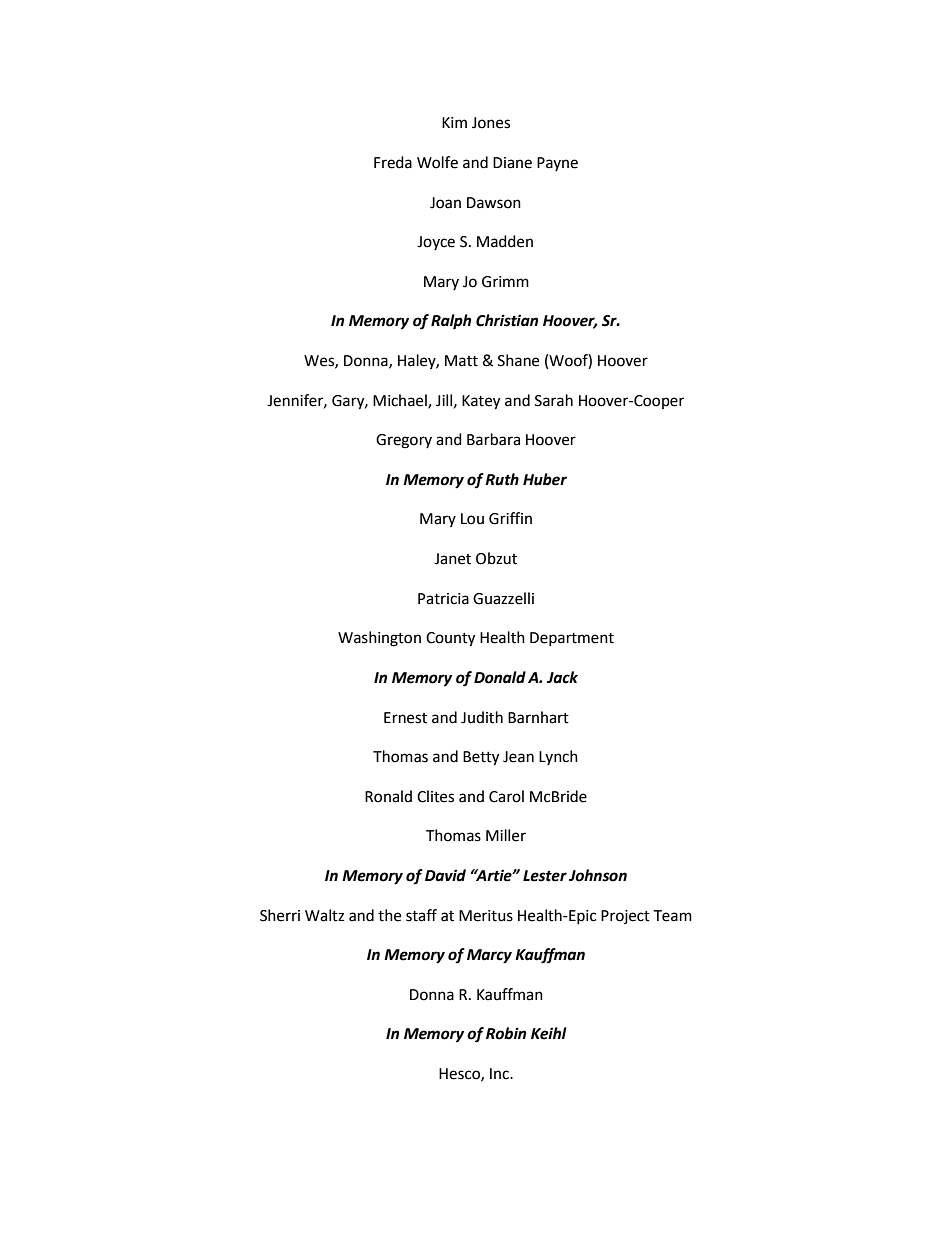  Describe the element at coordinates (572, 639) in the image. I see `Department` at that location.
